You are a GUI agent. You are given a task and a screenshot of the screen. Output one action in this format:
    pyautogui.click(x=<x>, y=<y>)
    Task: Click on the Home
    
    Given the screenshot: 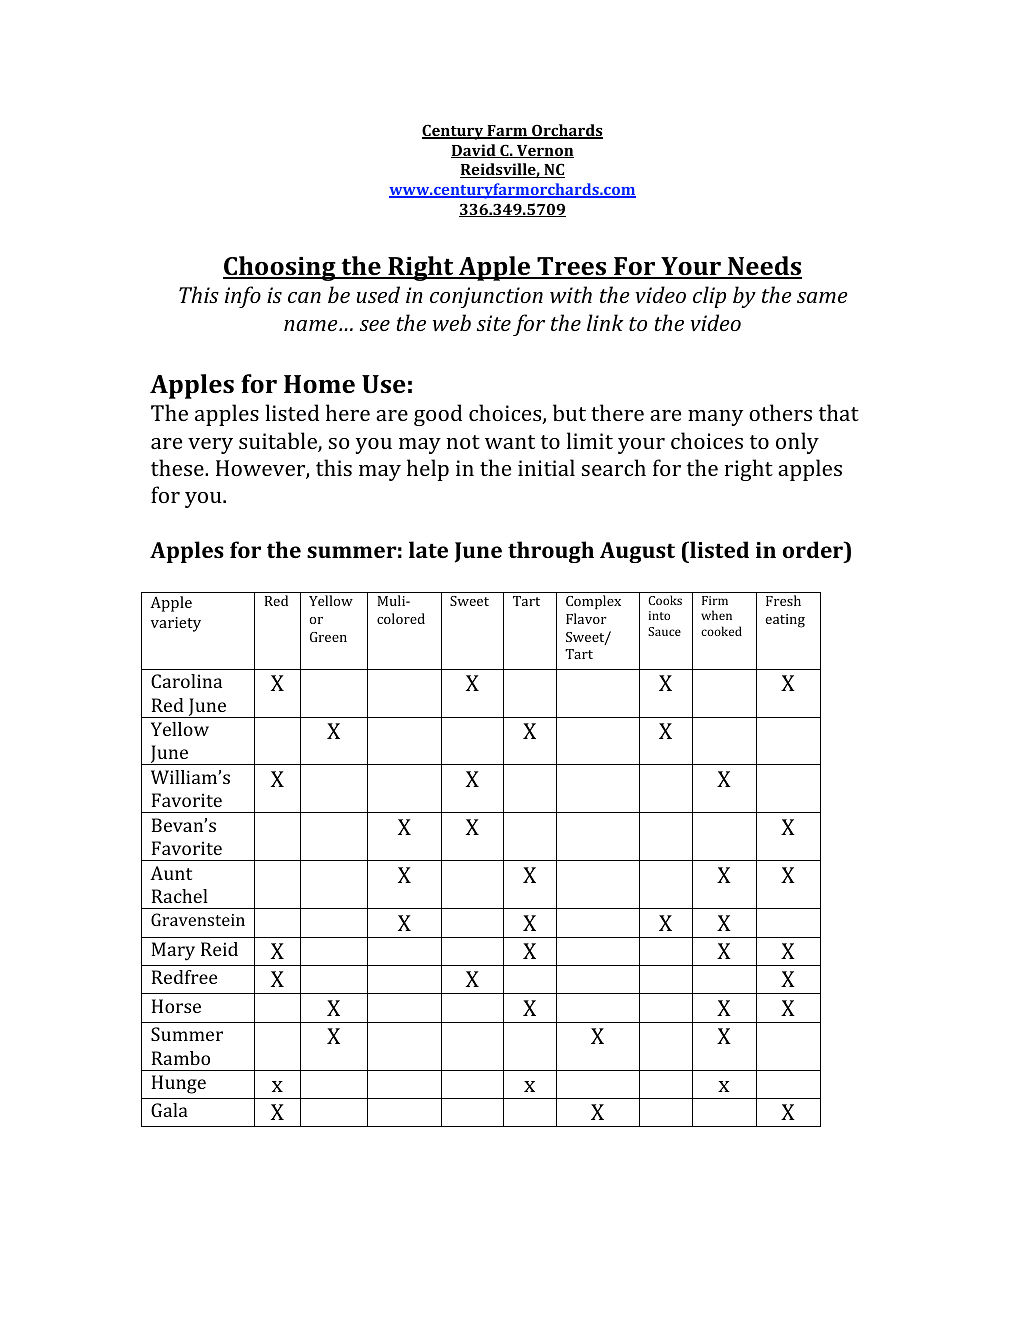 What is the action you would take?
    pyautogui.click(x=319, y=384)
